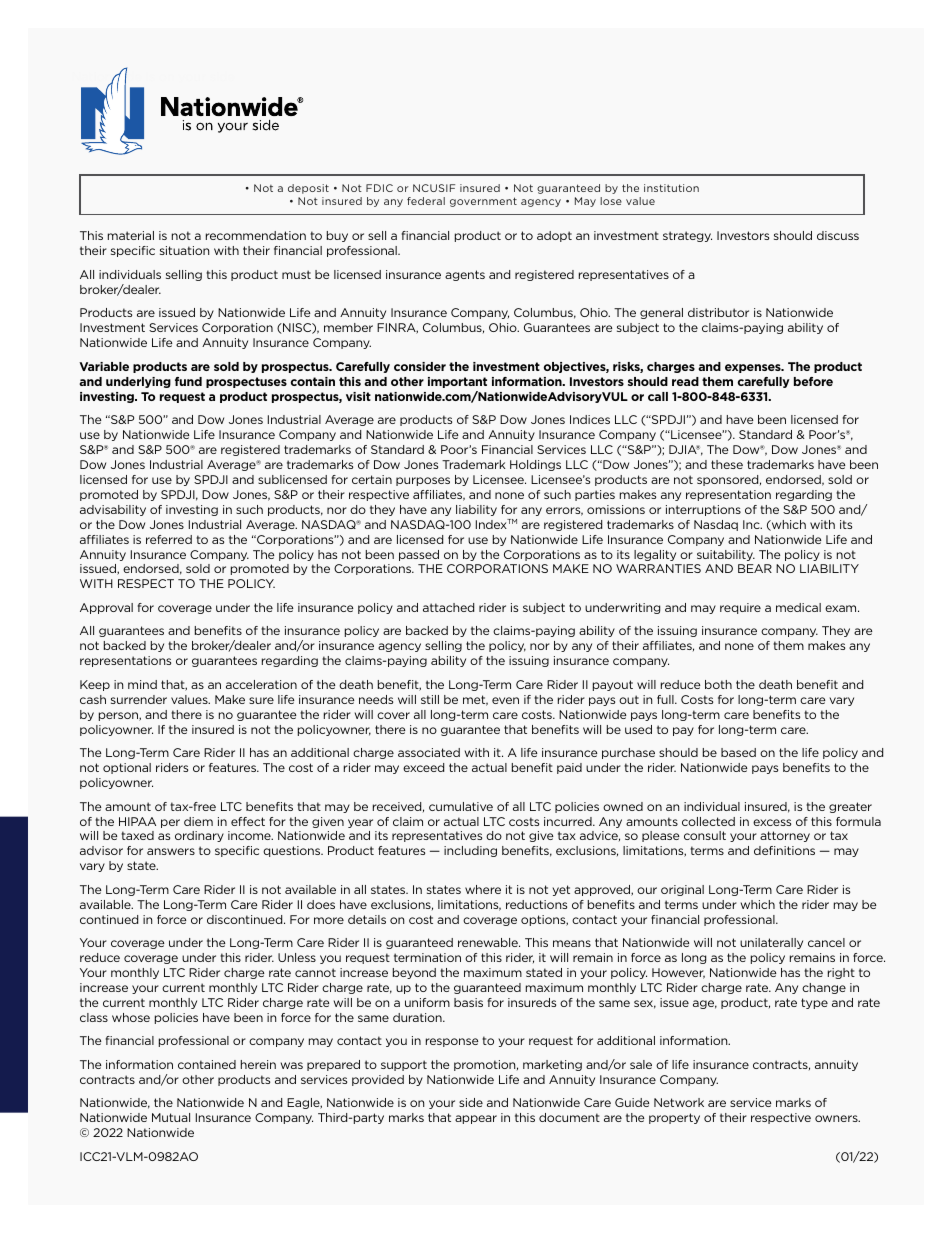 This document has width=952, height=1233. What do you see at coordinates (483, 202) in the document?
I see `government` at bounding box center [483, 202].
